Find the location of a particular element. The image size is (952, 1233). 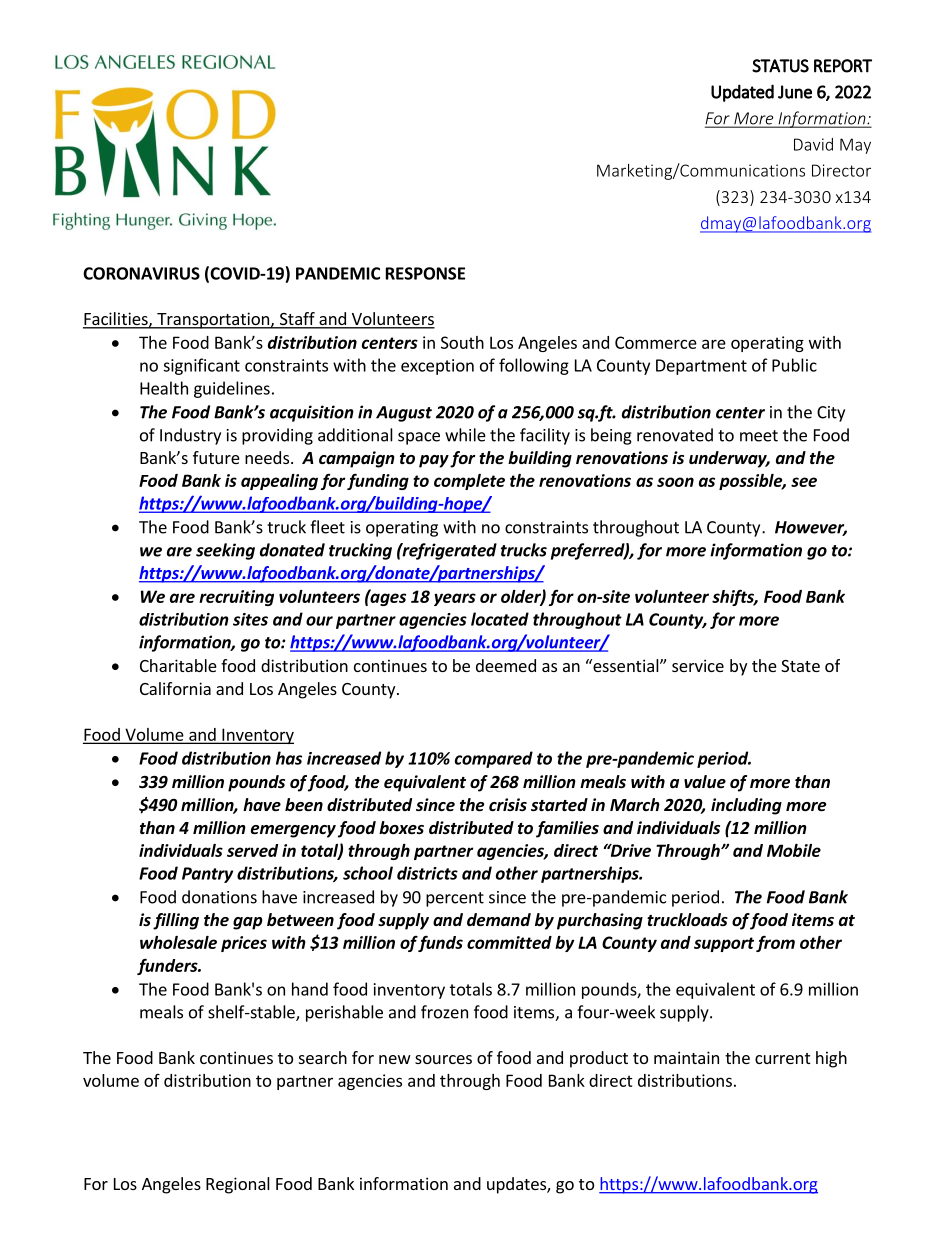

including is located at coordinates (746, 806).
